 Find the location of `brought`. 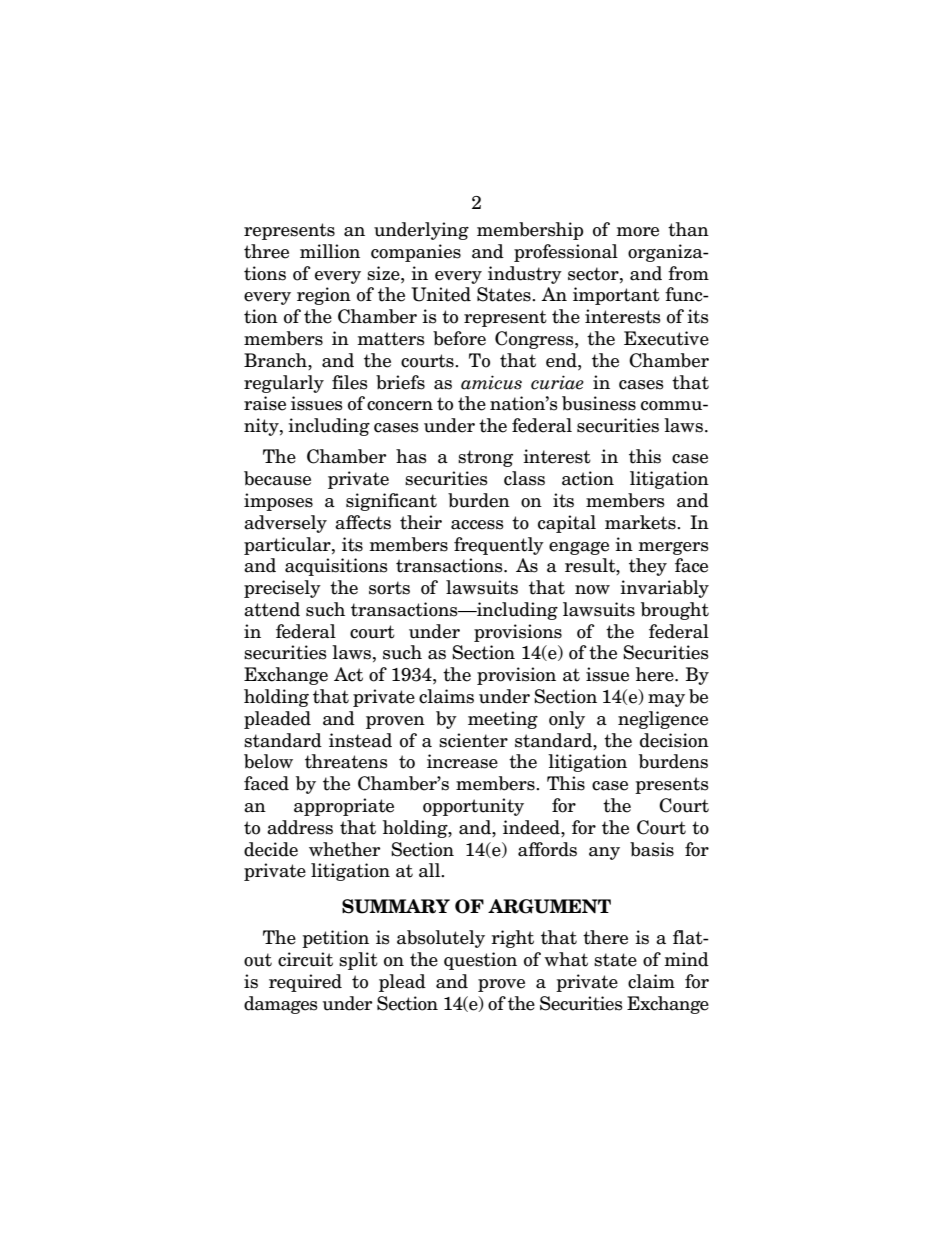

brought is located at coordinates (675, 611).
